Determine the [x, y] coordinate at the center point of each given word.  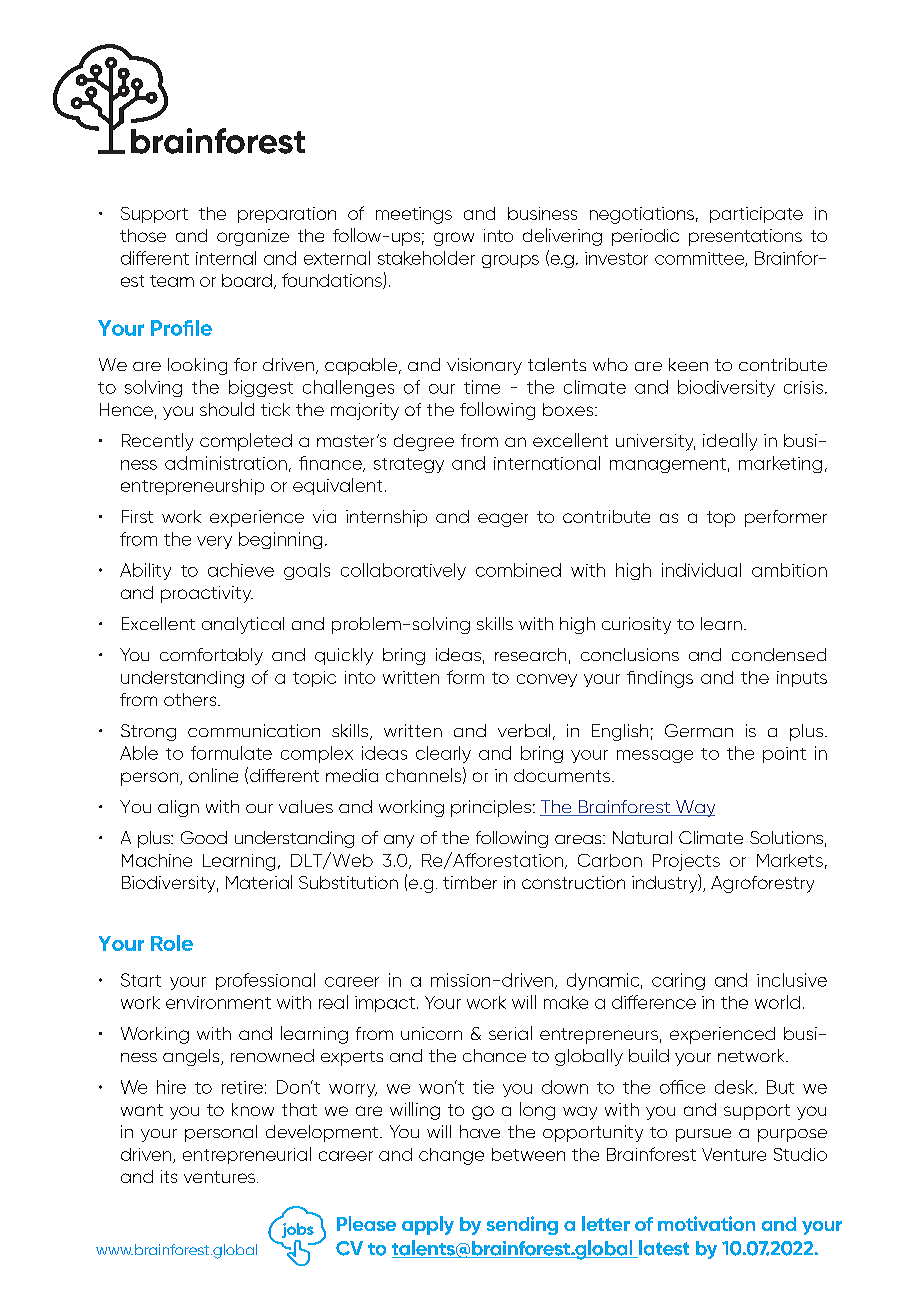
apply [428, 1225]
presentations [745, 237]
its [169, 1176]
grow [454, 239]
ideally [730, 442]
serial [510, 1033]
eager [503, 520]
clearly [443, 754]
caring [678, 981]
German [699, 730]
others [191, 699]
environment [218, 1002]
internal [226, 258]
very [214, 542]
